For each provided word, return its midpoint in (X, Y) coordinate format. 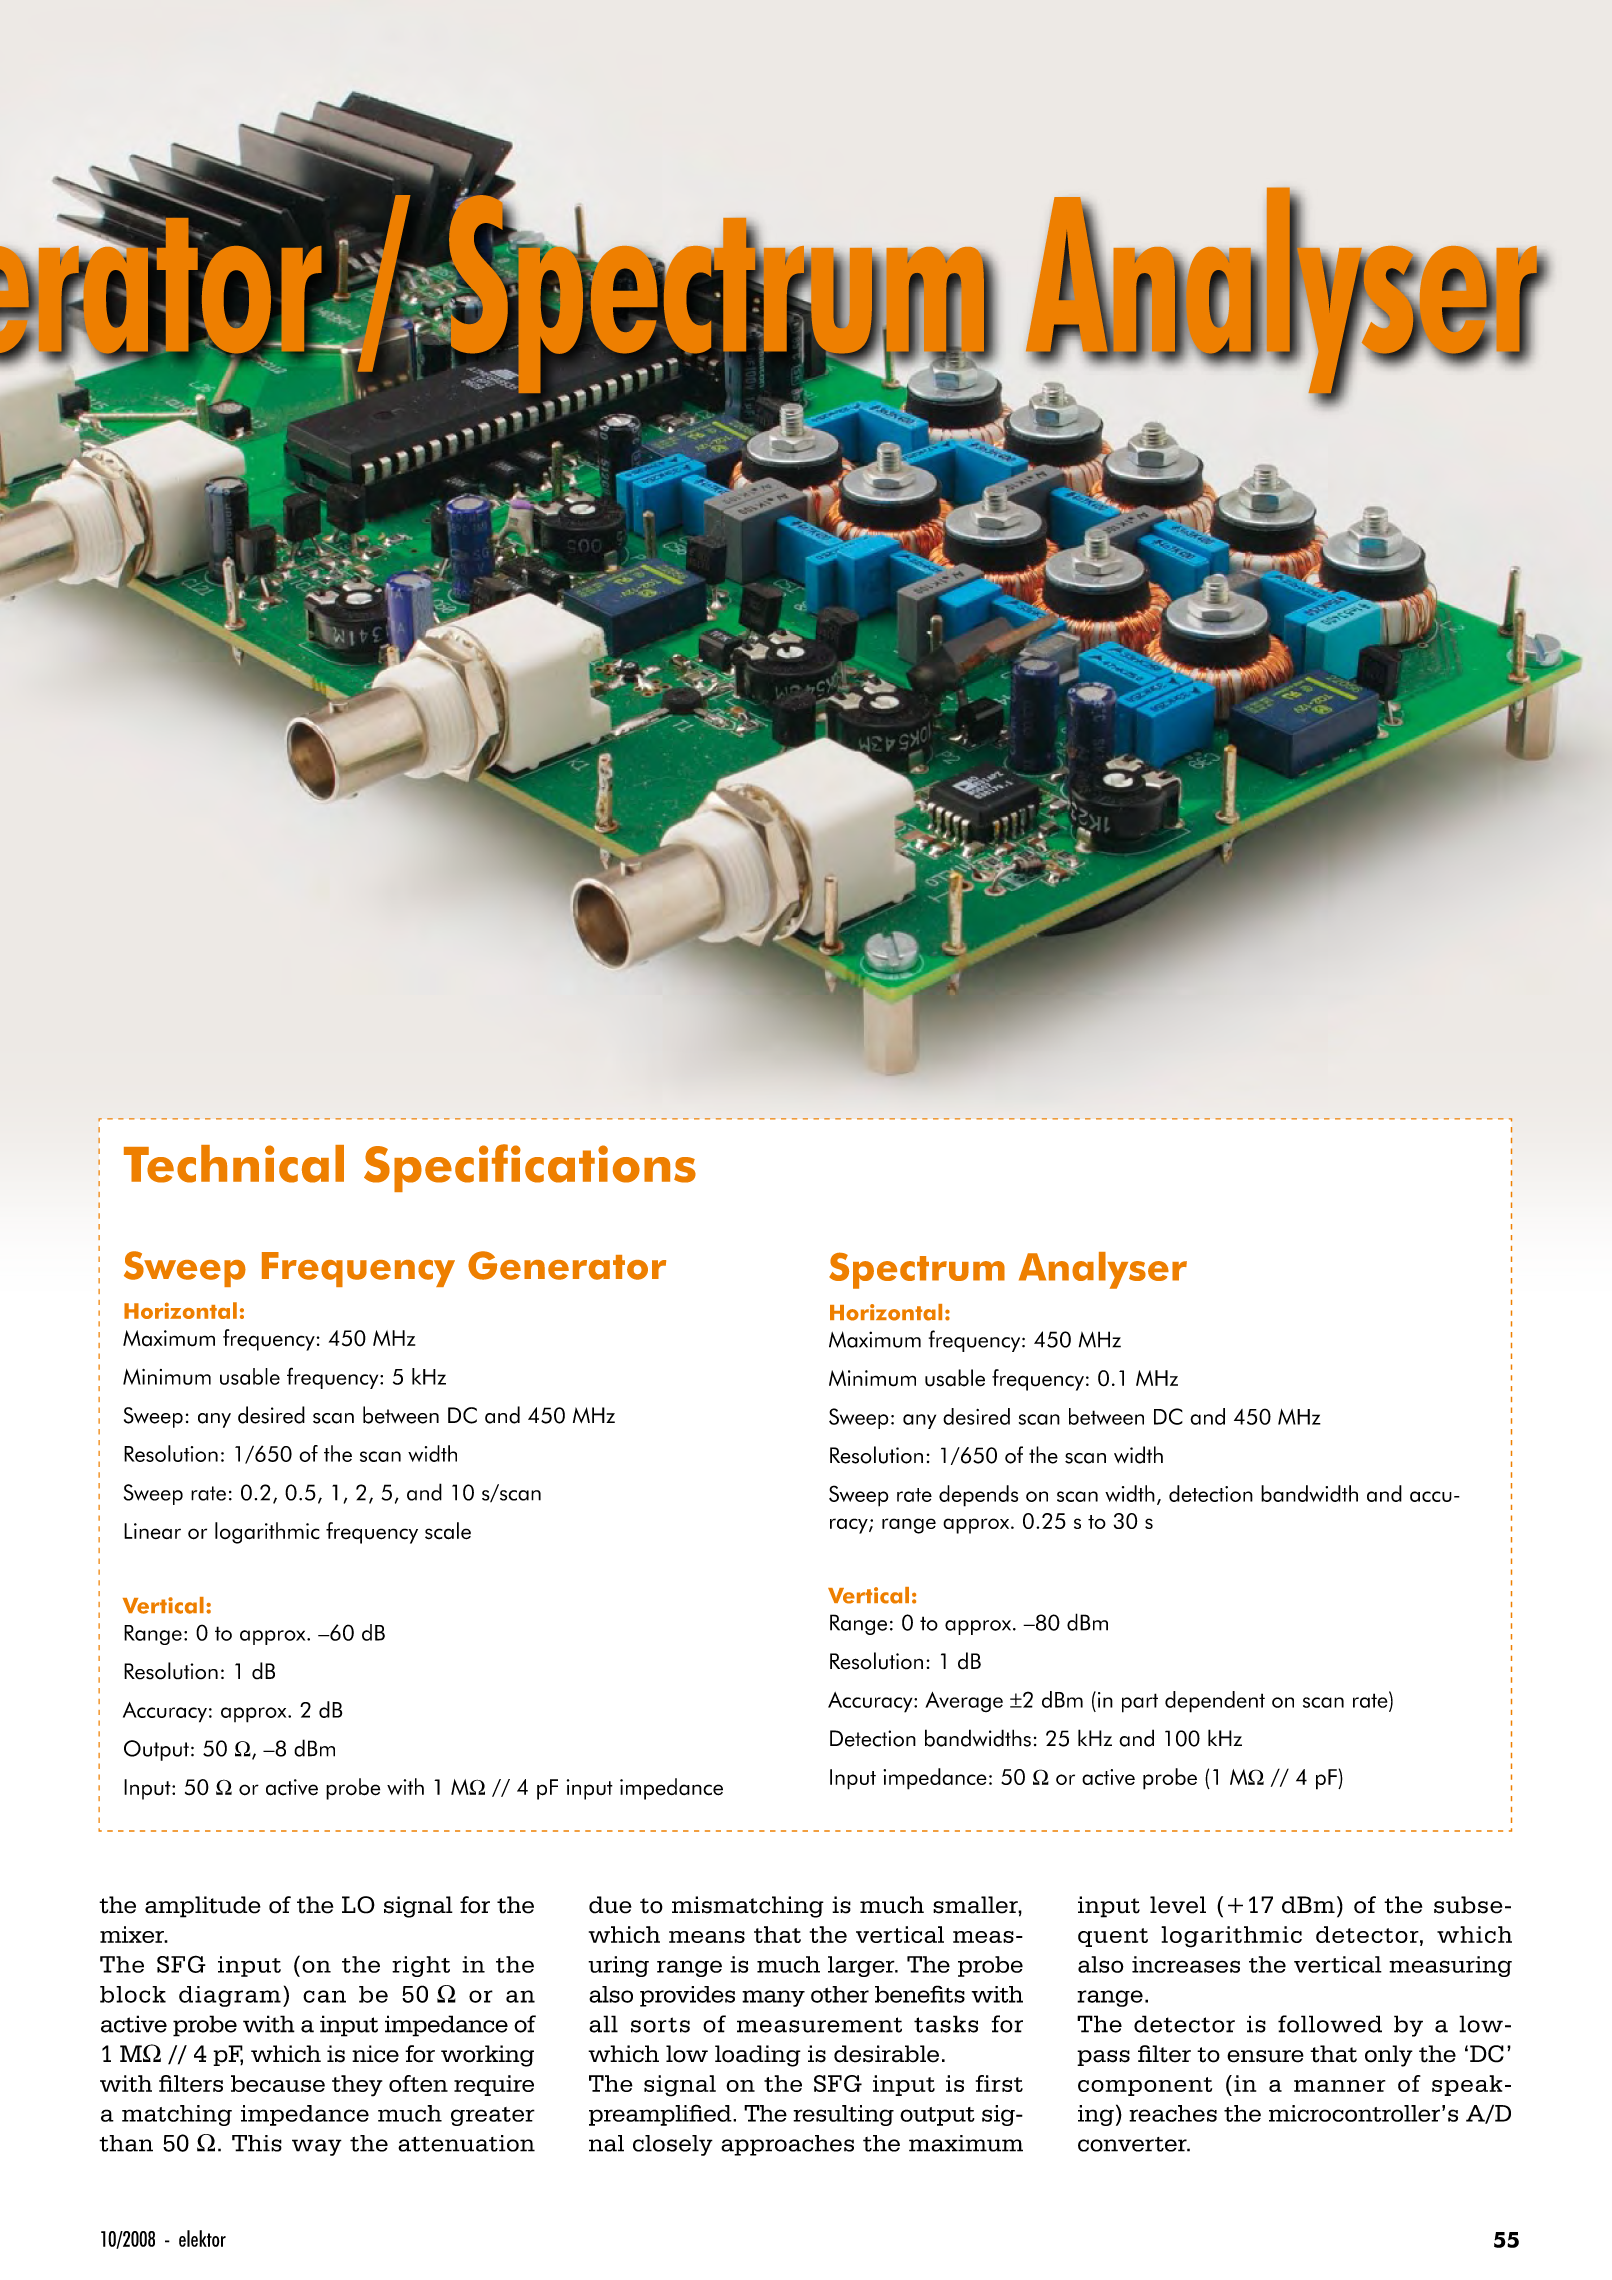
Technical (234, 1164)
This (257, 2143)
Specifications (530, 1168)
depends (978, 1496)
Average (964, 1702)
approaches (787, 2145)
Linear (152, 1531)
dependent (1215, 1702)
